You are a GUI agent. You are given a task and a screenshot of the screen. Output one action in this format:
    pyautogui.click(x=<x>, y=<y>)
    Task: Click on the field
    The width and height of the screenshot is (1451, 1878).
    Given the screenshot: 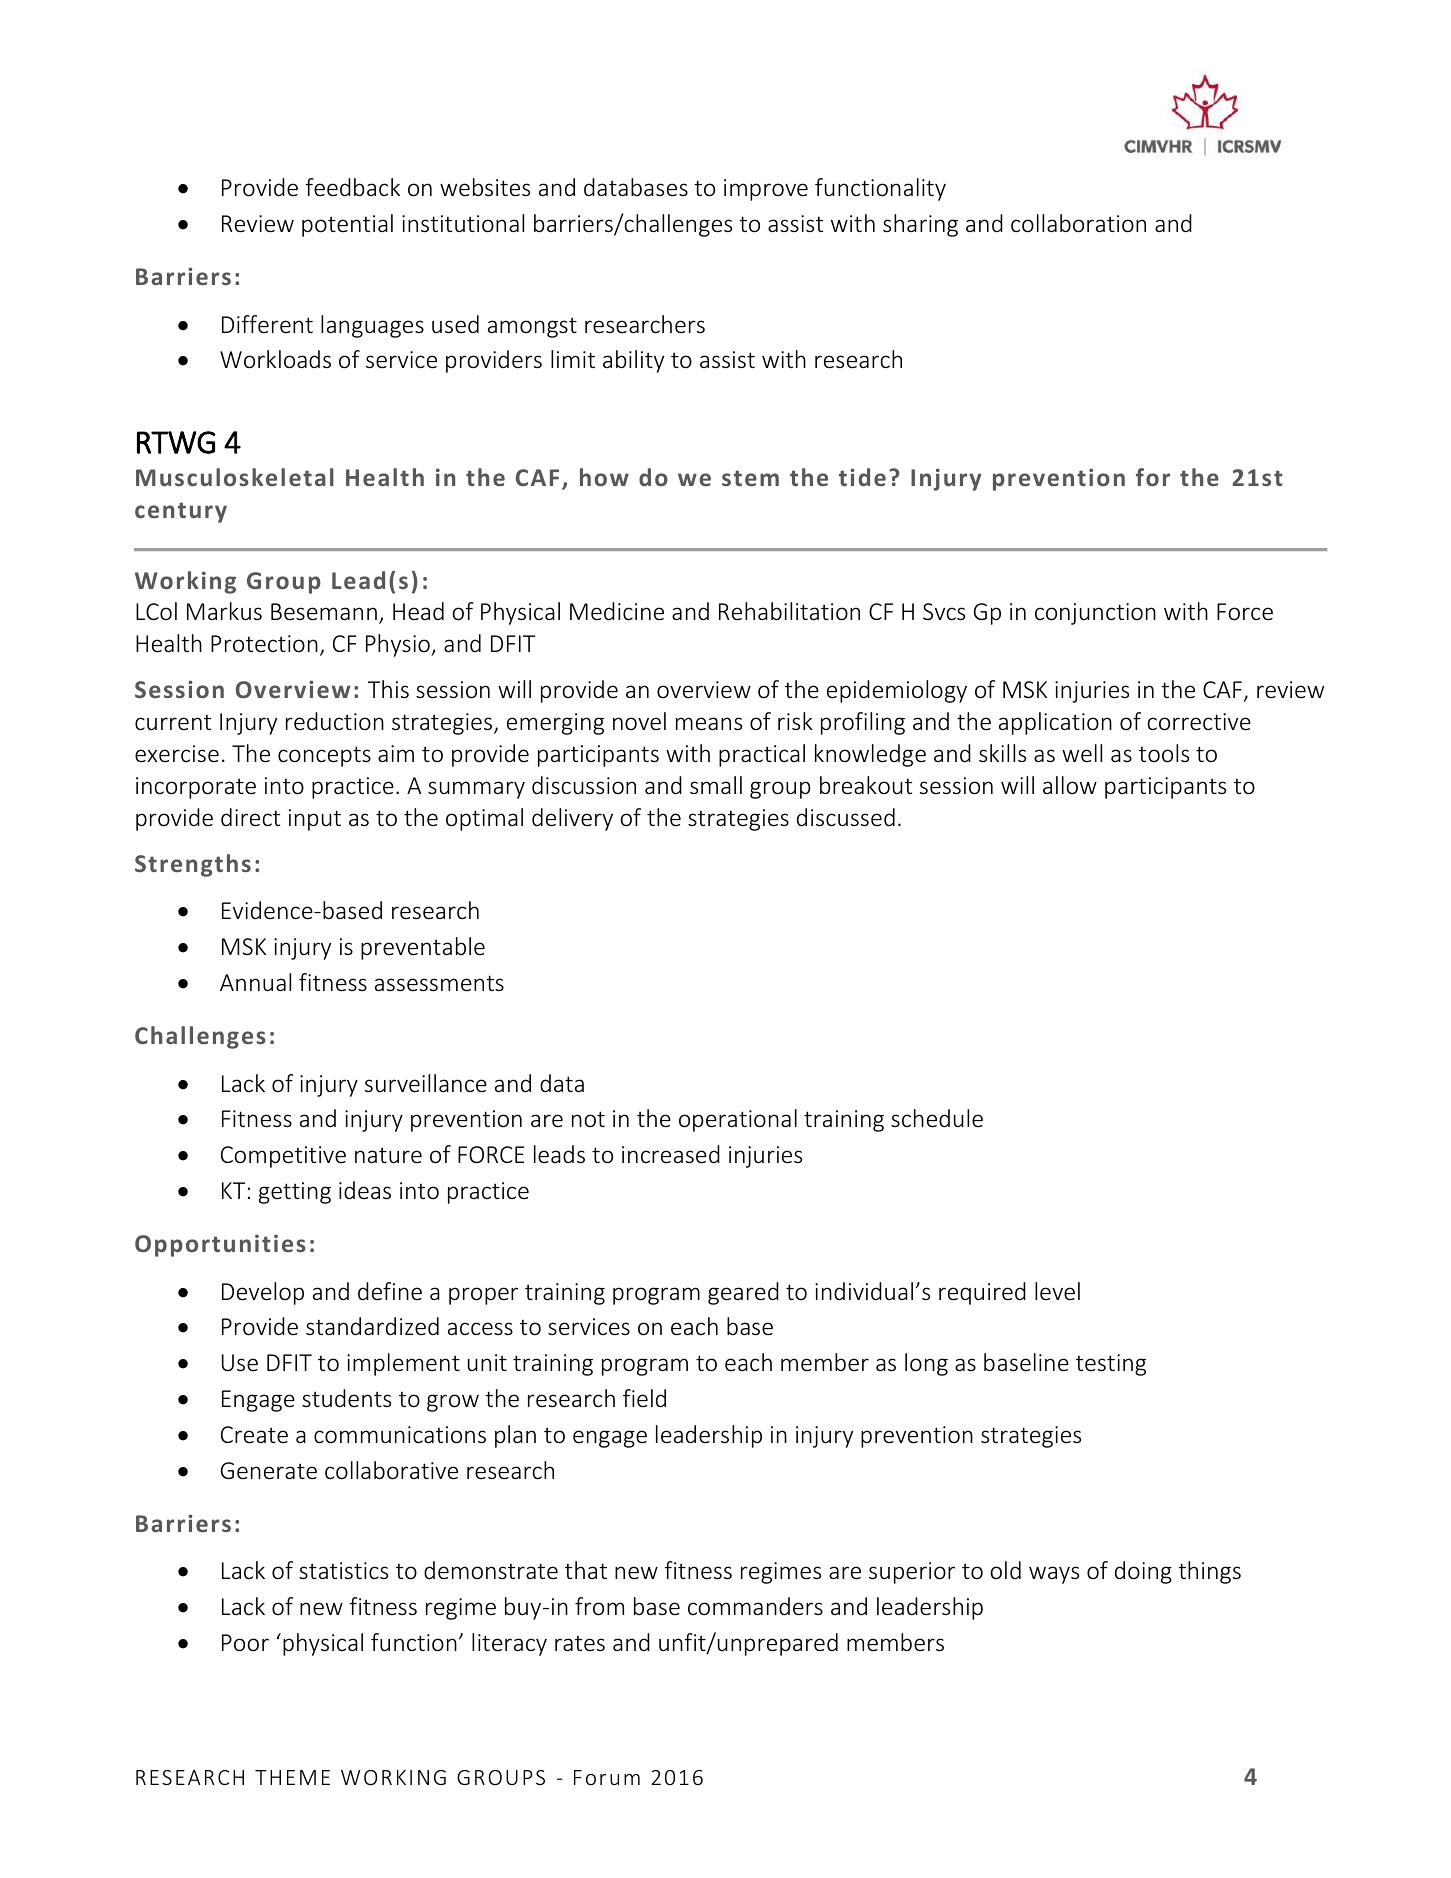 What is the action you would take?
    pyautogui.click(x=644, y=1398)
